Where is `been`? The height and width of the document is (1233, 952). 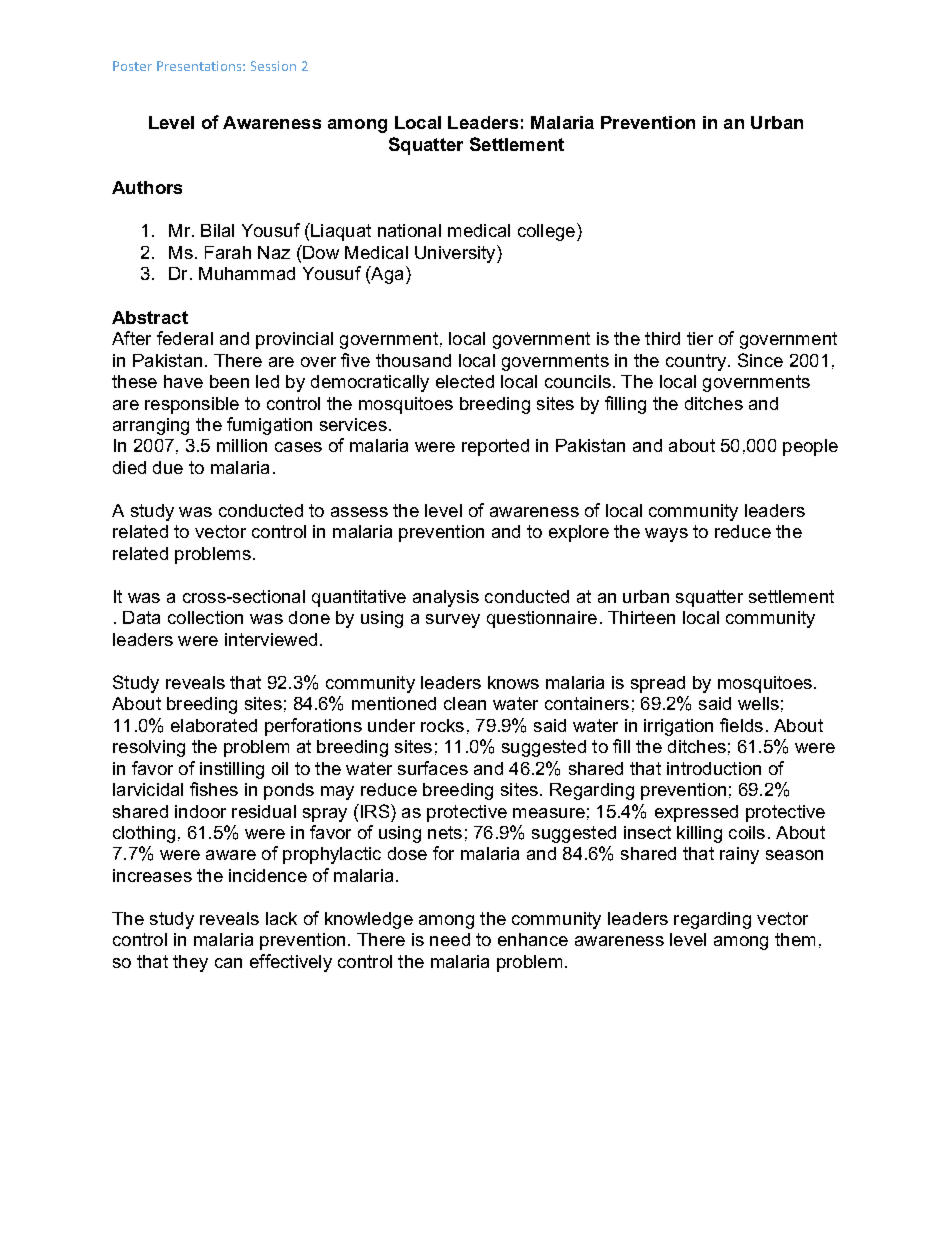 been is located at coordinates (229, 381).
